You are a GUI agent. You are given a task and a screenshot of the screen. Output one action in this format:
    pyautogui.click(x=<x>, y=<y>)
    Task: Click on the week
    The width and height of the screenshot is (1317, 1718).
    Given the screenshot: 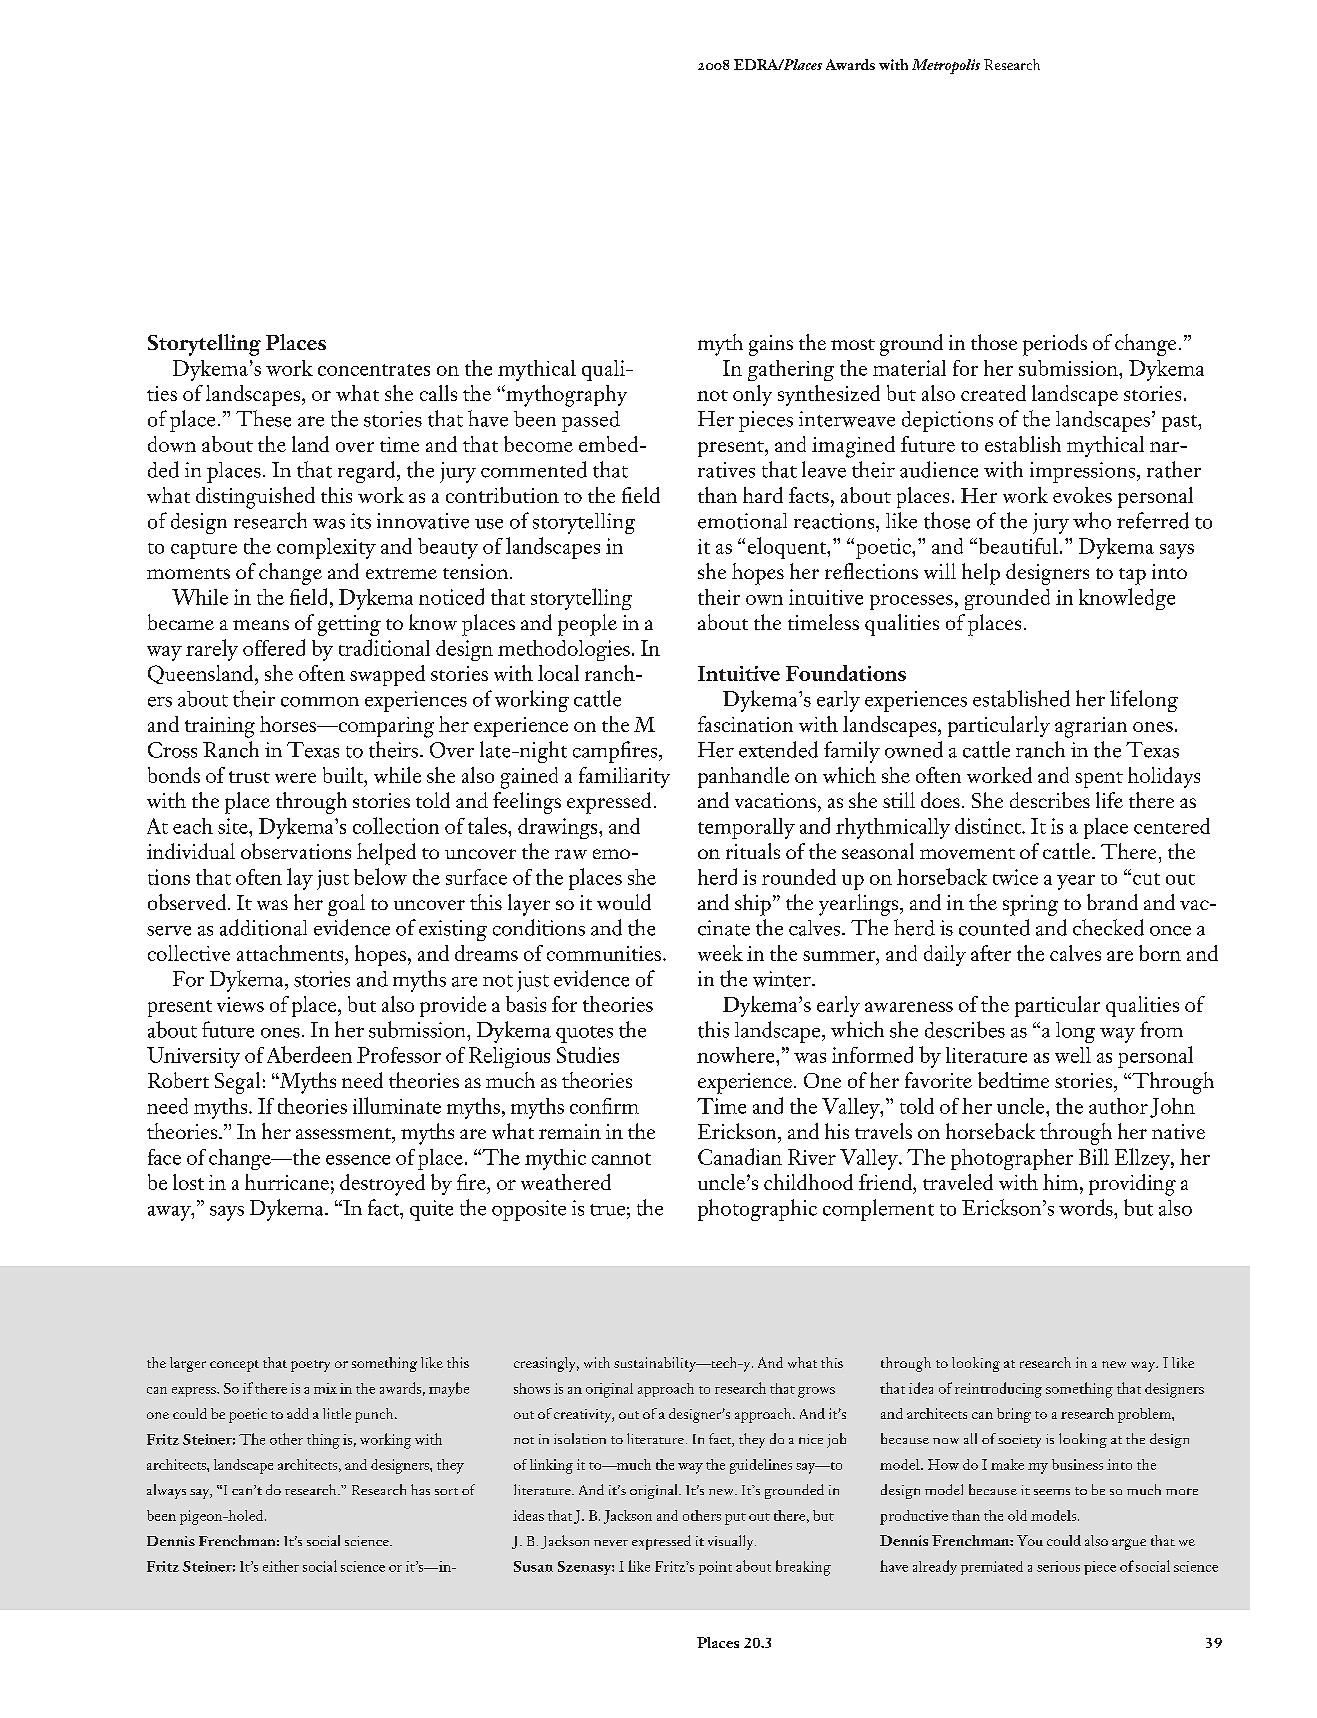 What is the action you would take?
    pyautogui.click(x=720, y=953)
